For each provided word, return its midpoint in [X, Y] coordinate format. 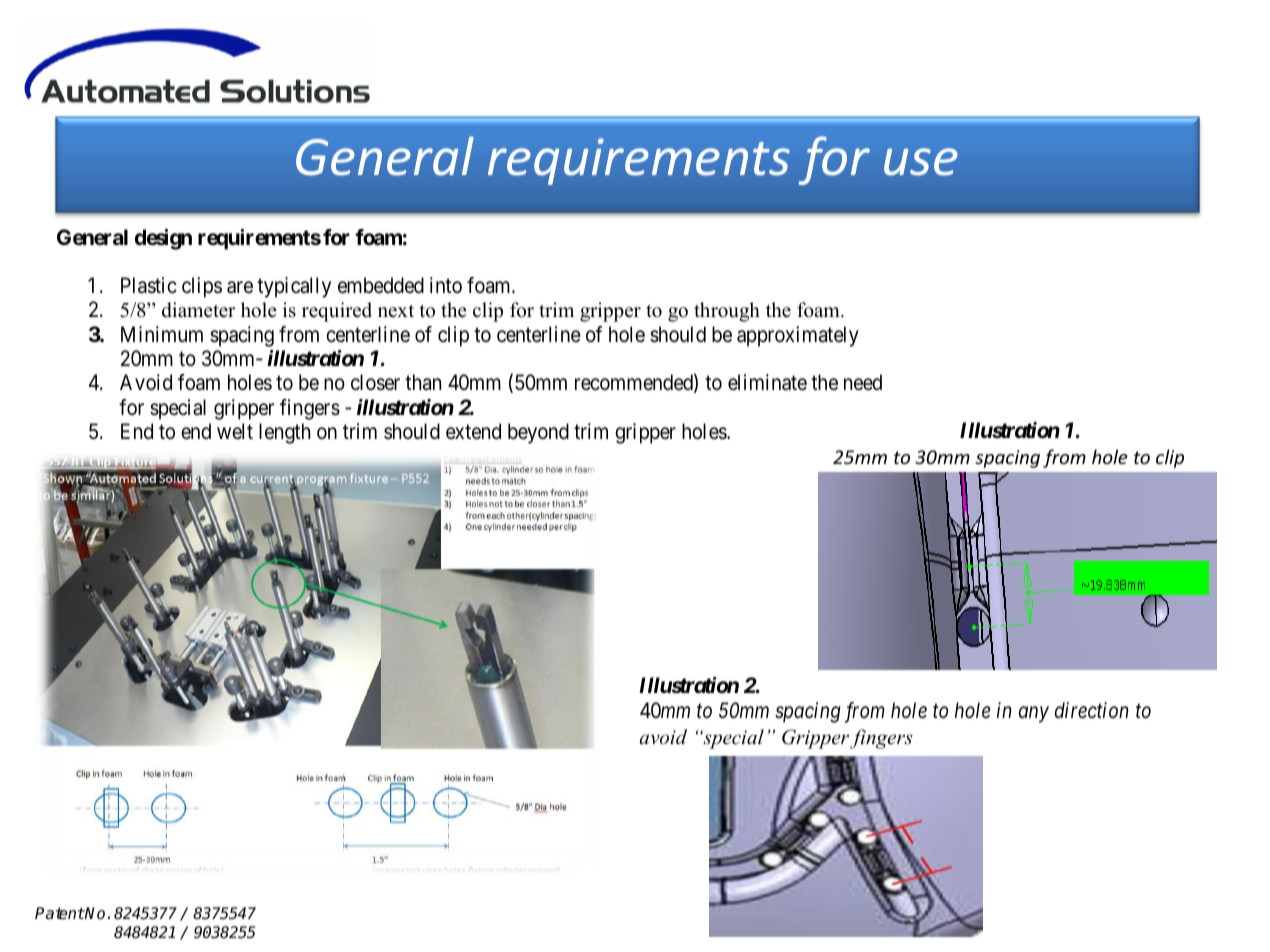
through [727, 312]
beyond [538, 433]
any [1034, 715]
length [284, 433]
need [863, 382]
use [921, 162]
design [163, 239]
